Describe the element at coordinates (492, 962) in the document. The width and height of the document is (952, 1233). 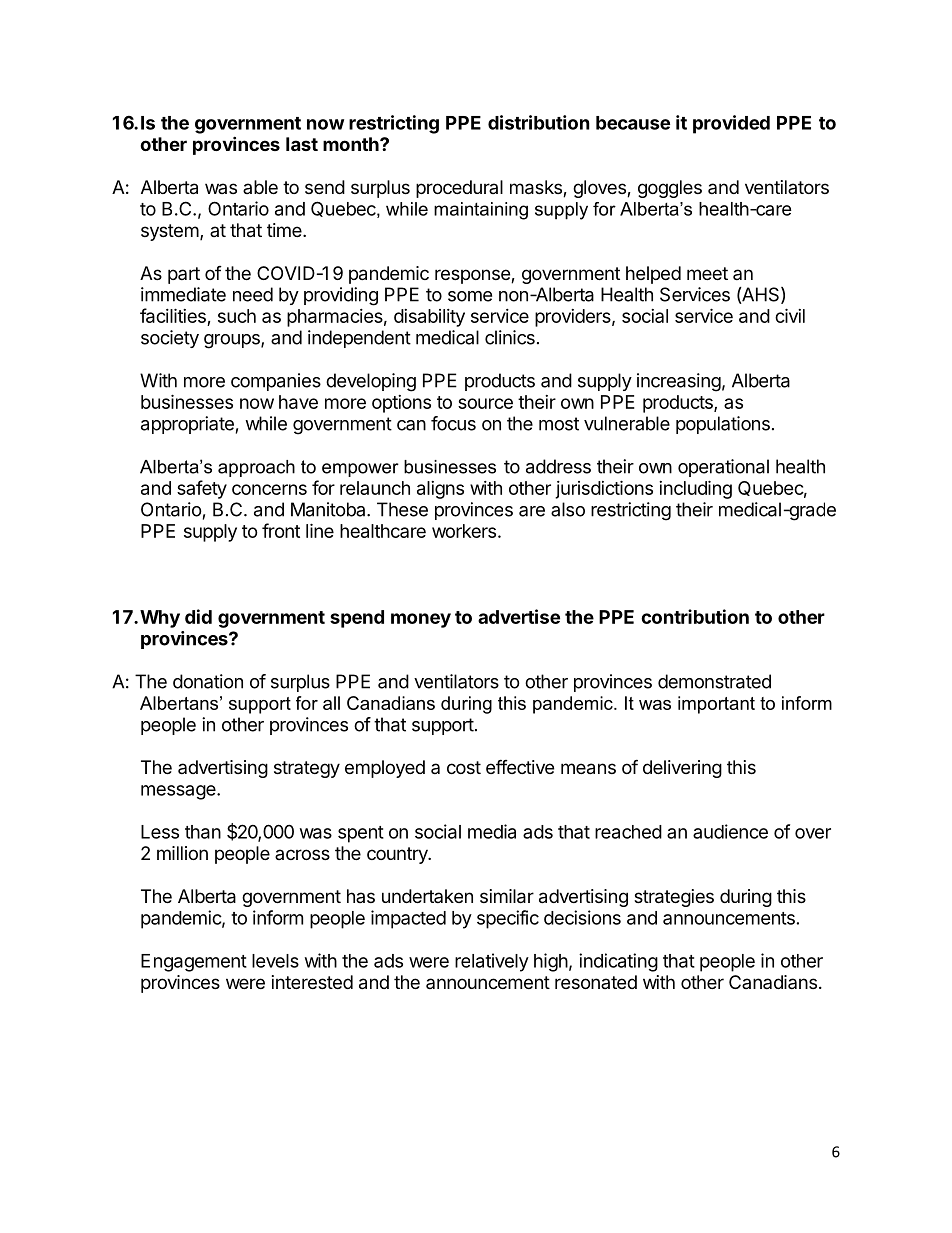
I see `relatively` at that location.
